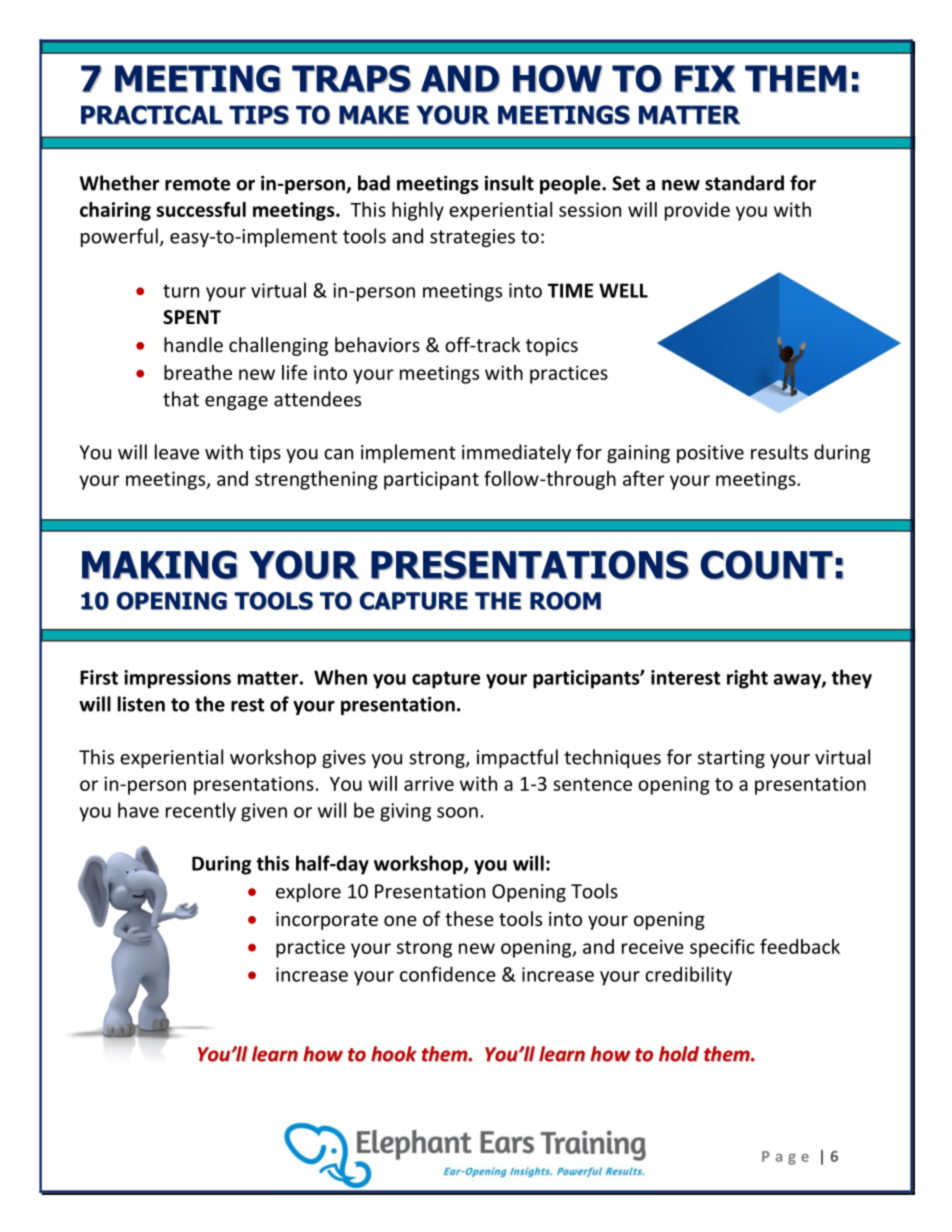 The width and height of the image is (952, 1232). I want to click on successful, so click(201, 209).
